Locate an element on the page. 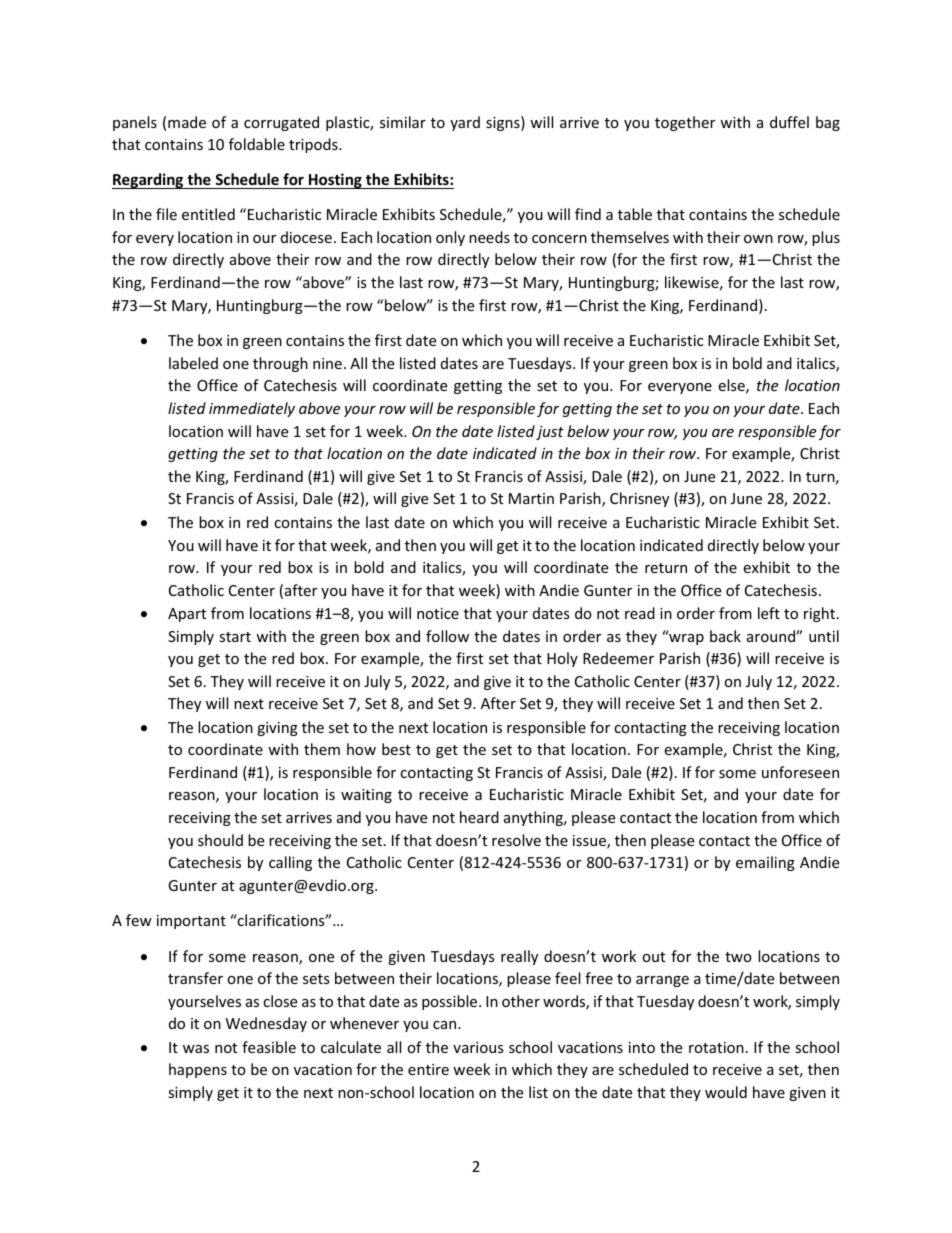 The width and height of the image is (952, 1233). should is located at coordinates (220, 840).
